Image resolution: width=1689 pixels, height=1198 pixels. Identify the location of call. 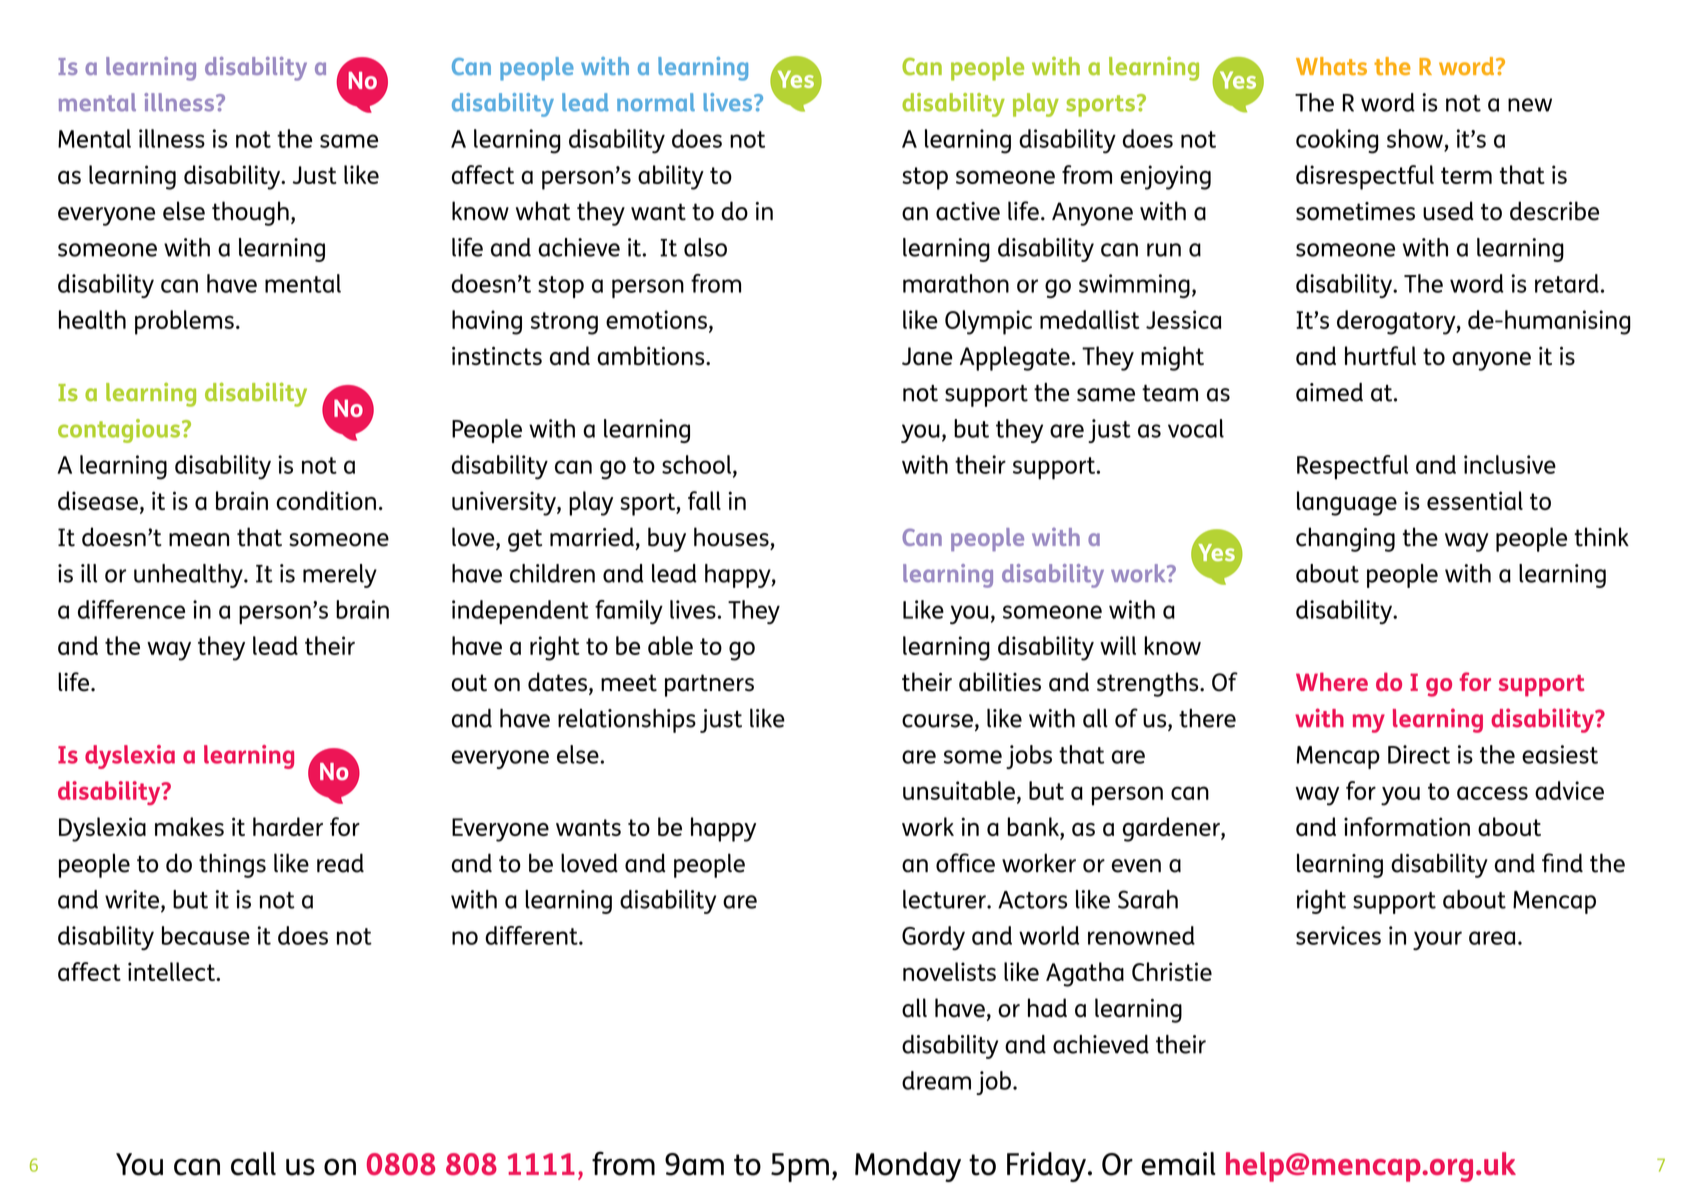
(253, 1164).
